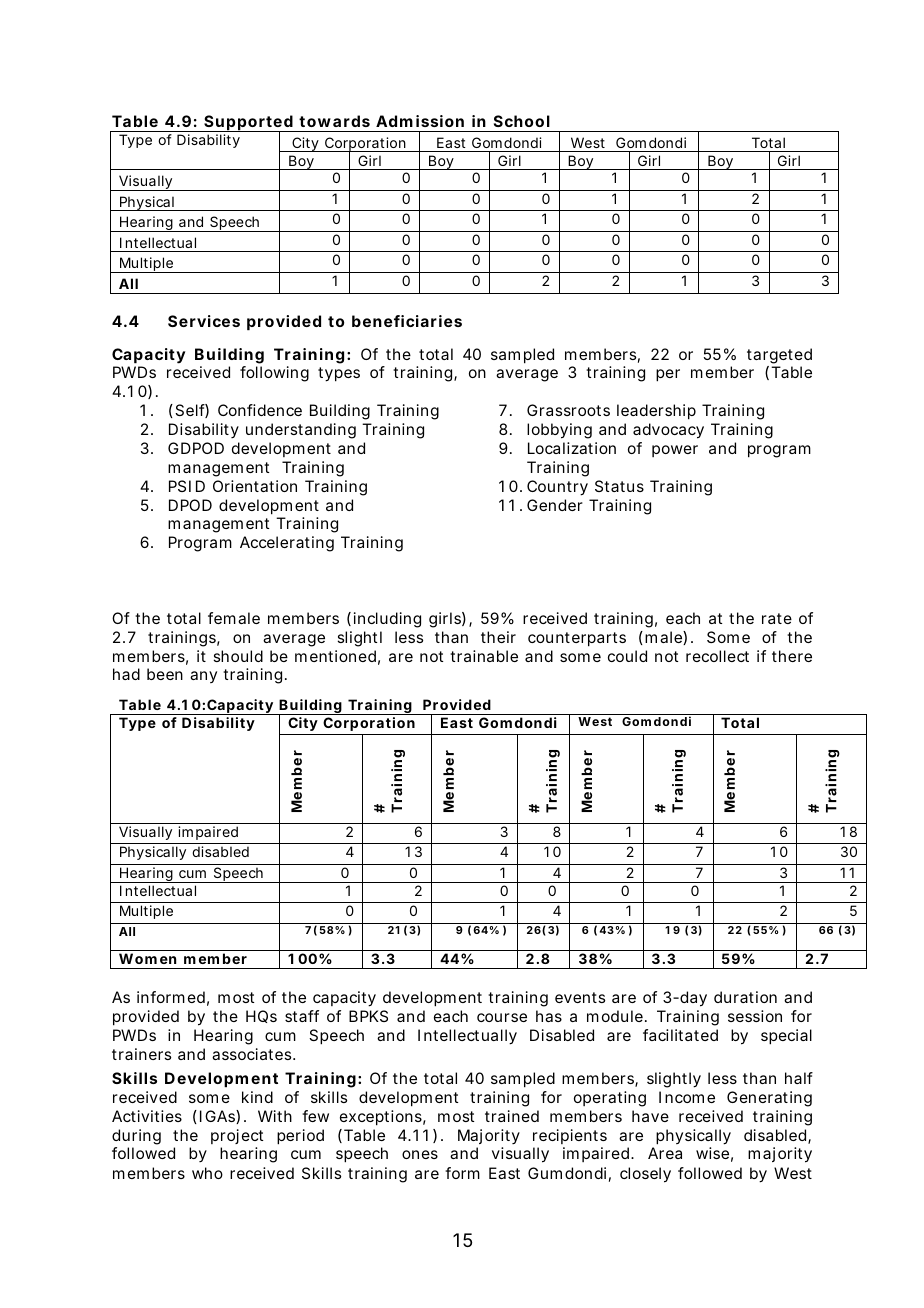 The width and height of the screenshot is (924, 1308). I want to click on project, so click(237, 1136).
